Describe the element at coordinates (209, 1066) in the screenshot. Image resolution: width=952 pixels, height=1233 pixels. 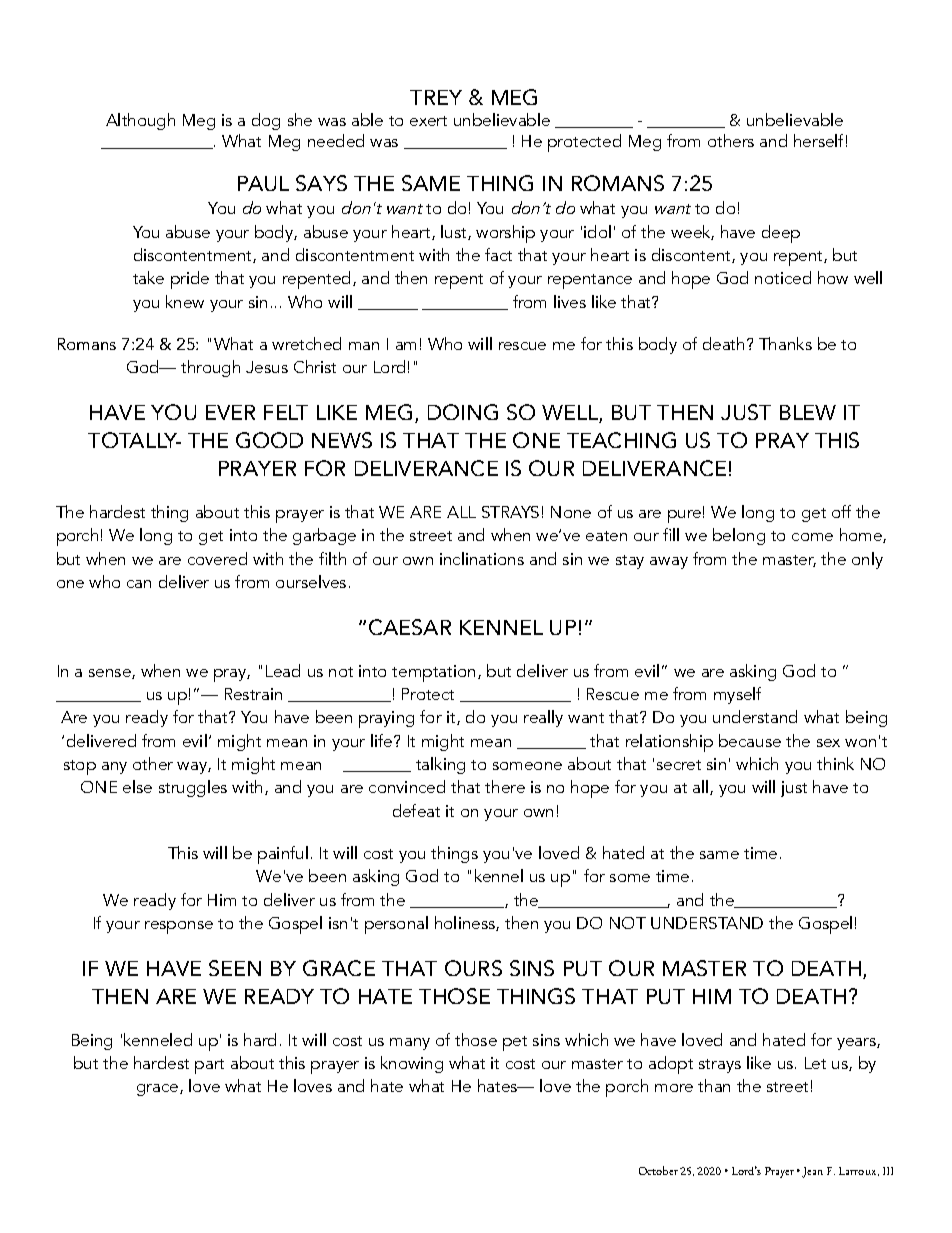
I see `part` at that location.
